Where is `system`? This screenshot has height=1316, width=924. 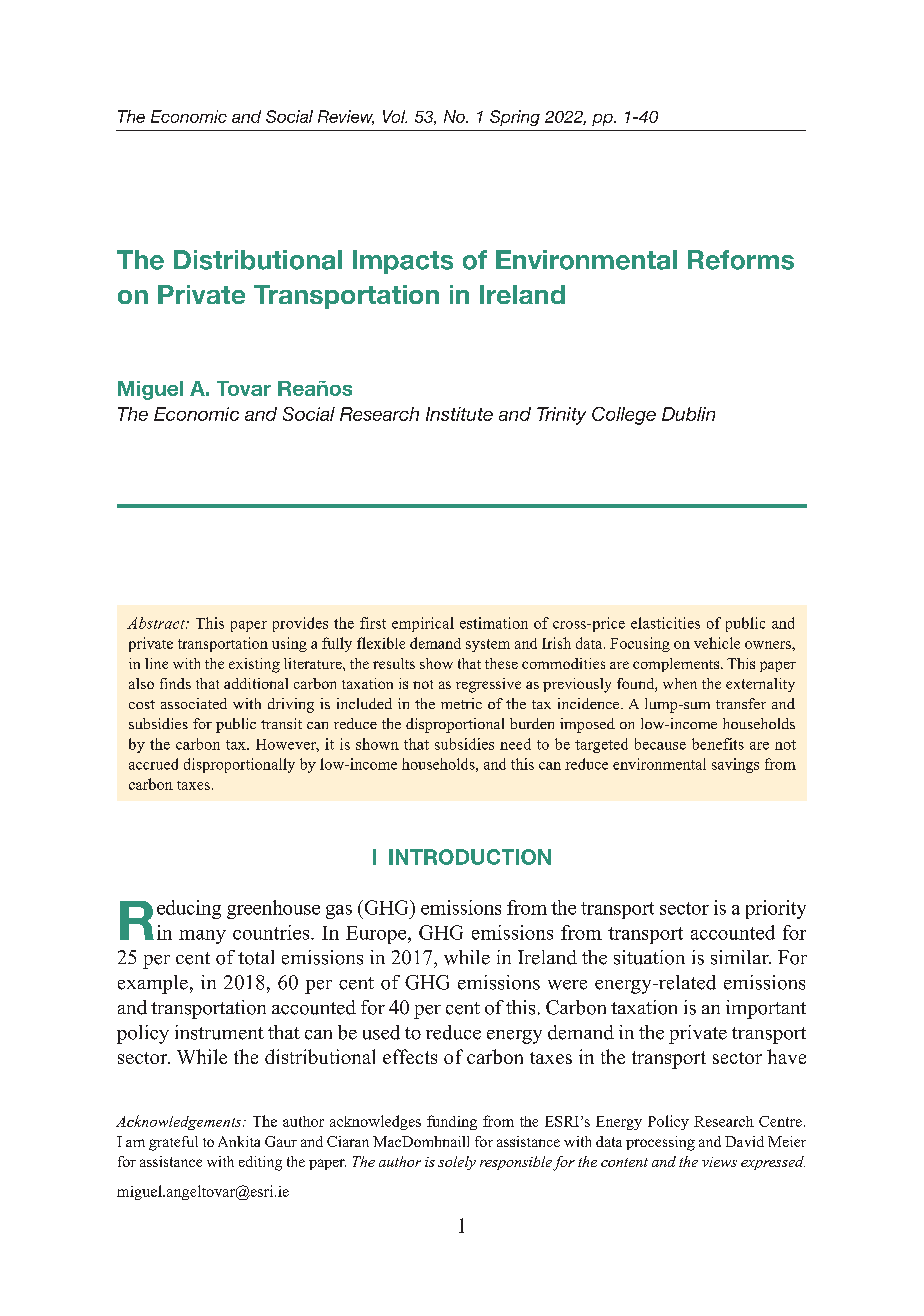 system is located at coordinates (488, 645).
